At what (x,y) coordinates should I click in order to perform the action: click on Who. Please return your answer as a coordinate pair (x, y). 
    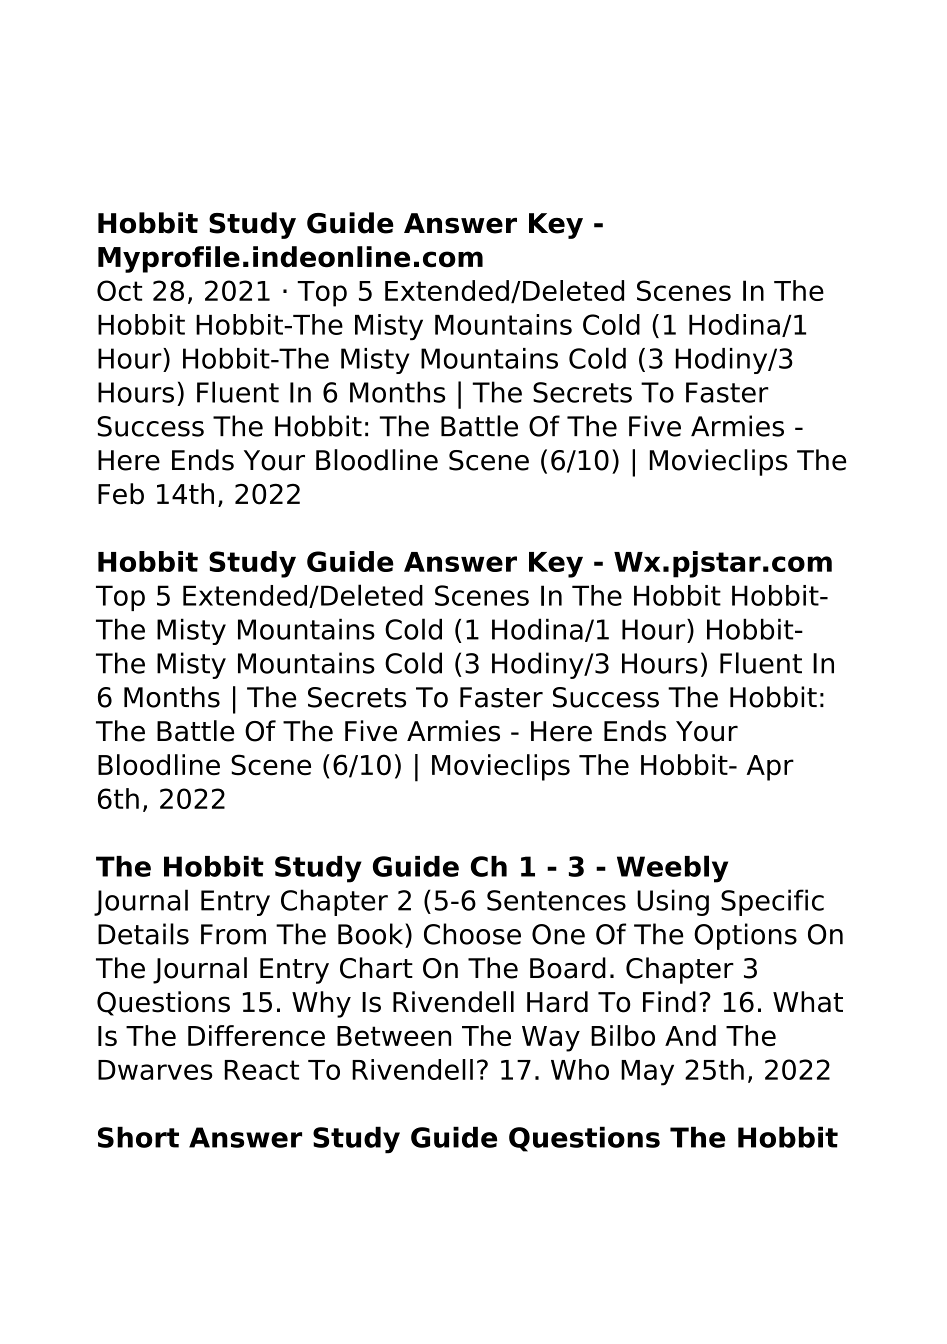
    Looking at the image, I should click on (580, 1069).
